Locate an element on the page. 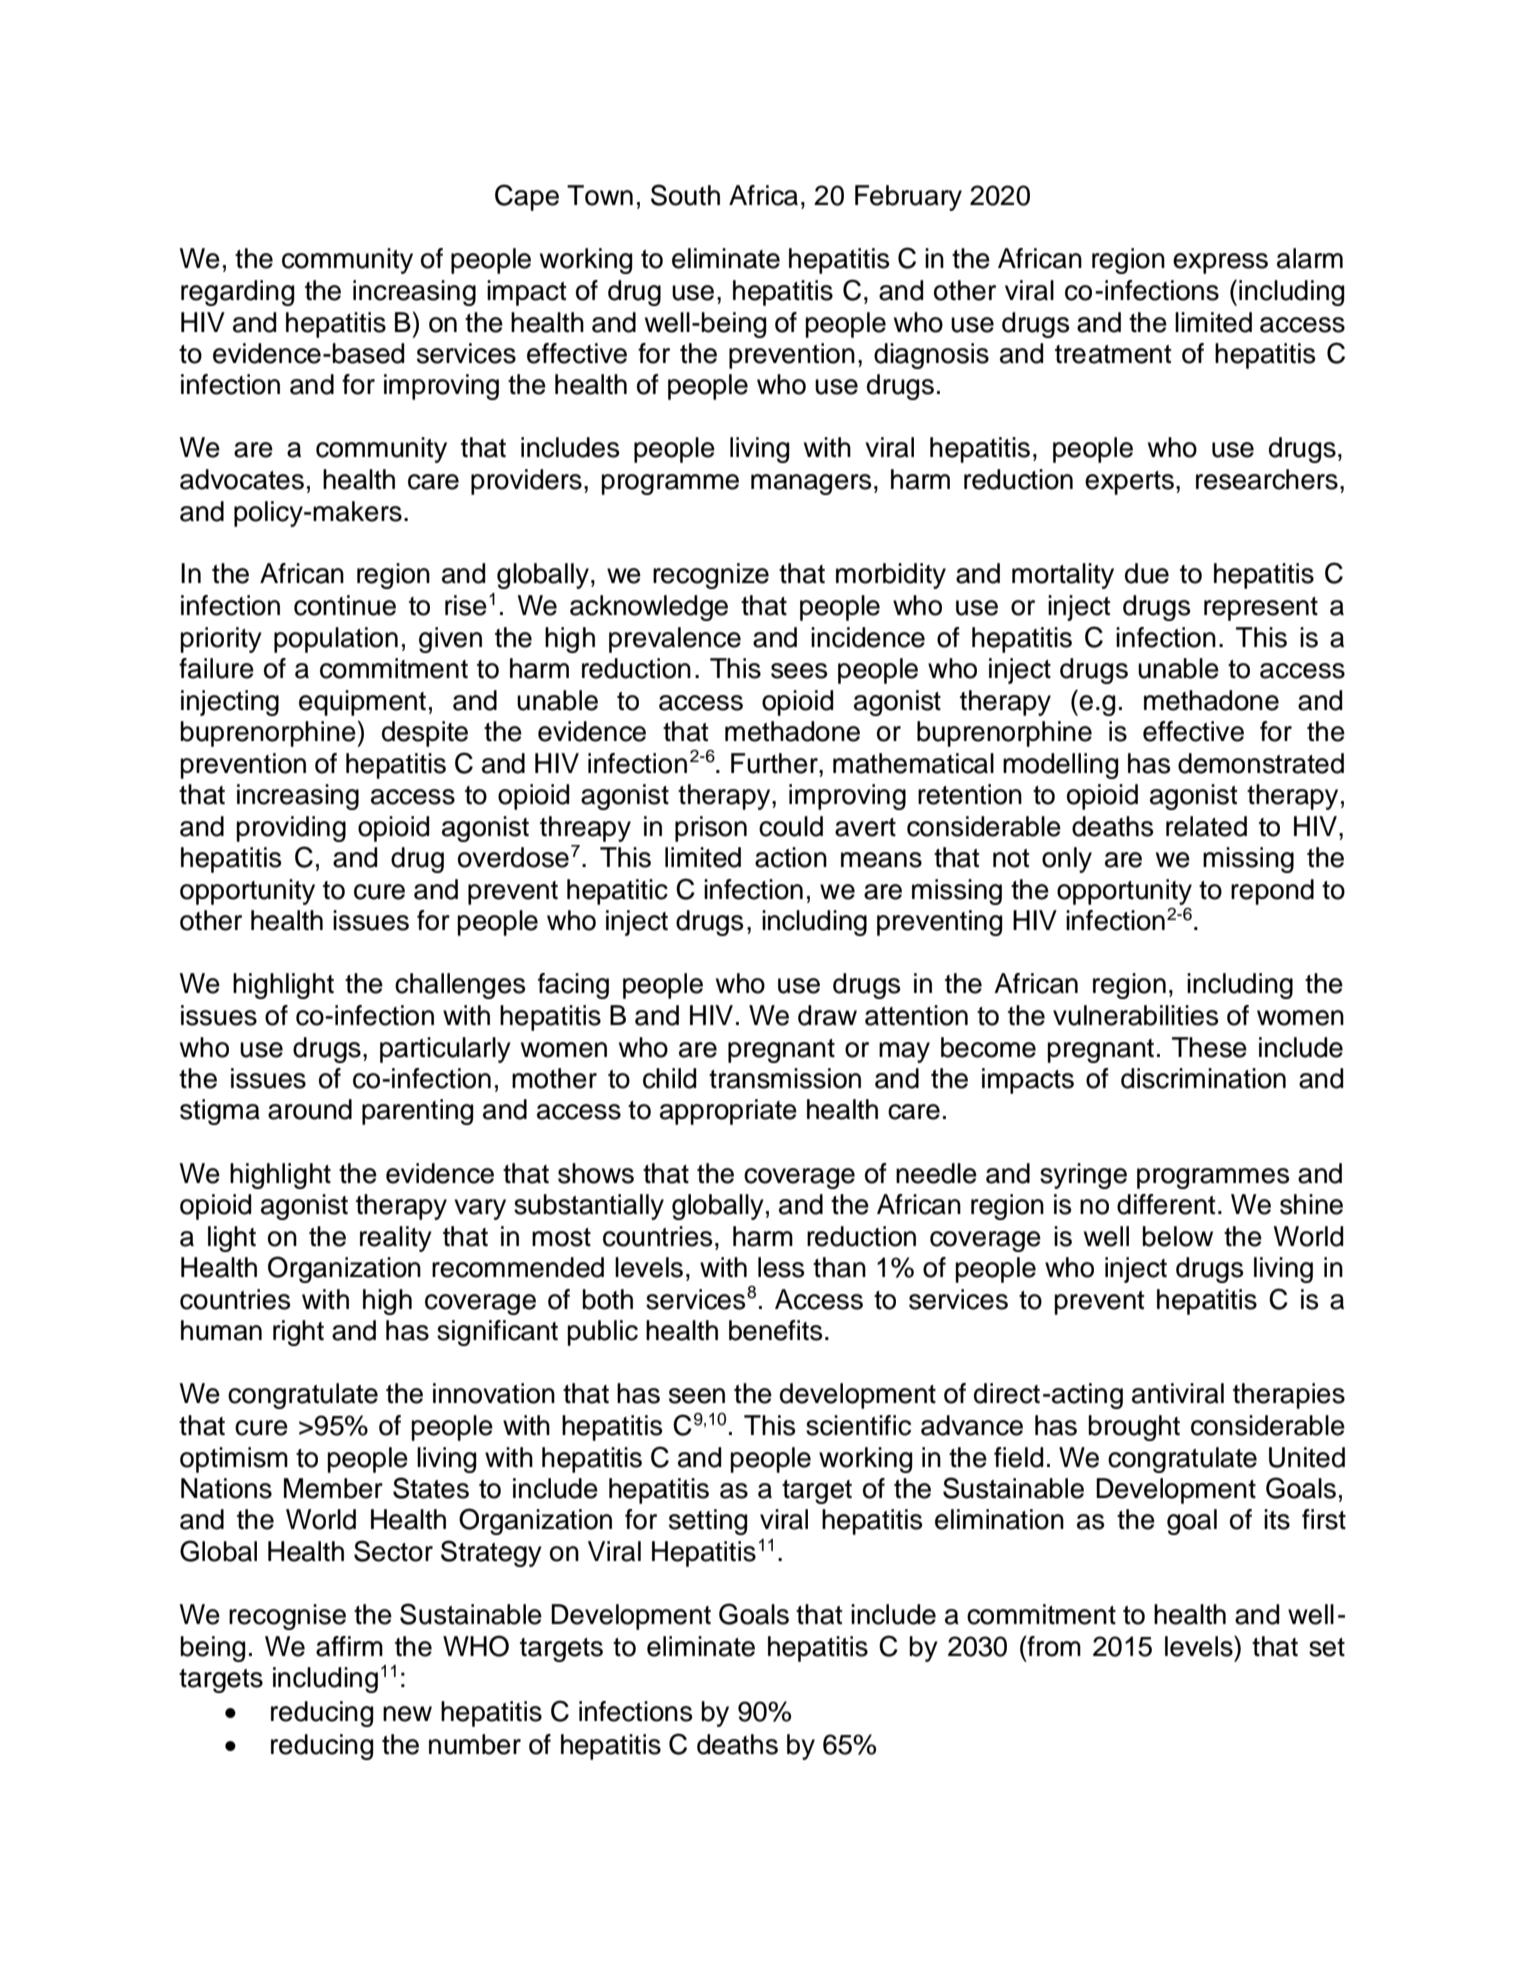 The image size is (1525, 1974). continue is located at coordinates (345, 605).
